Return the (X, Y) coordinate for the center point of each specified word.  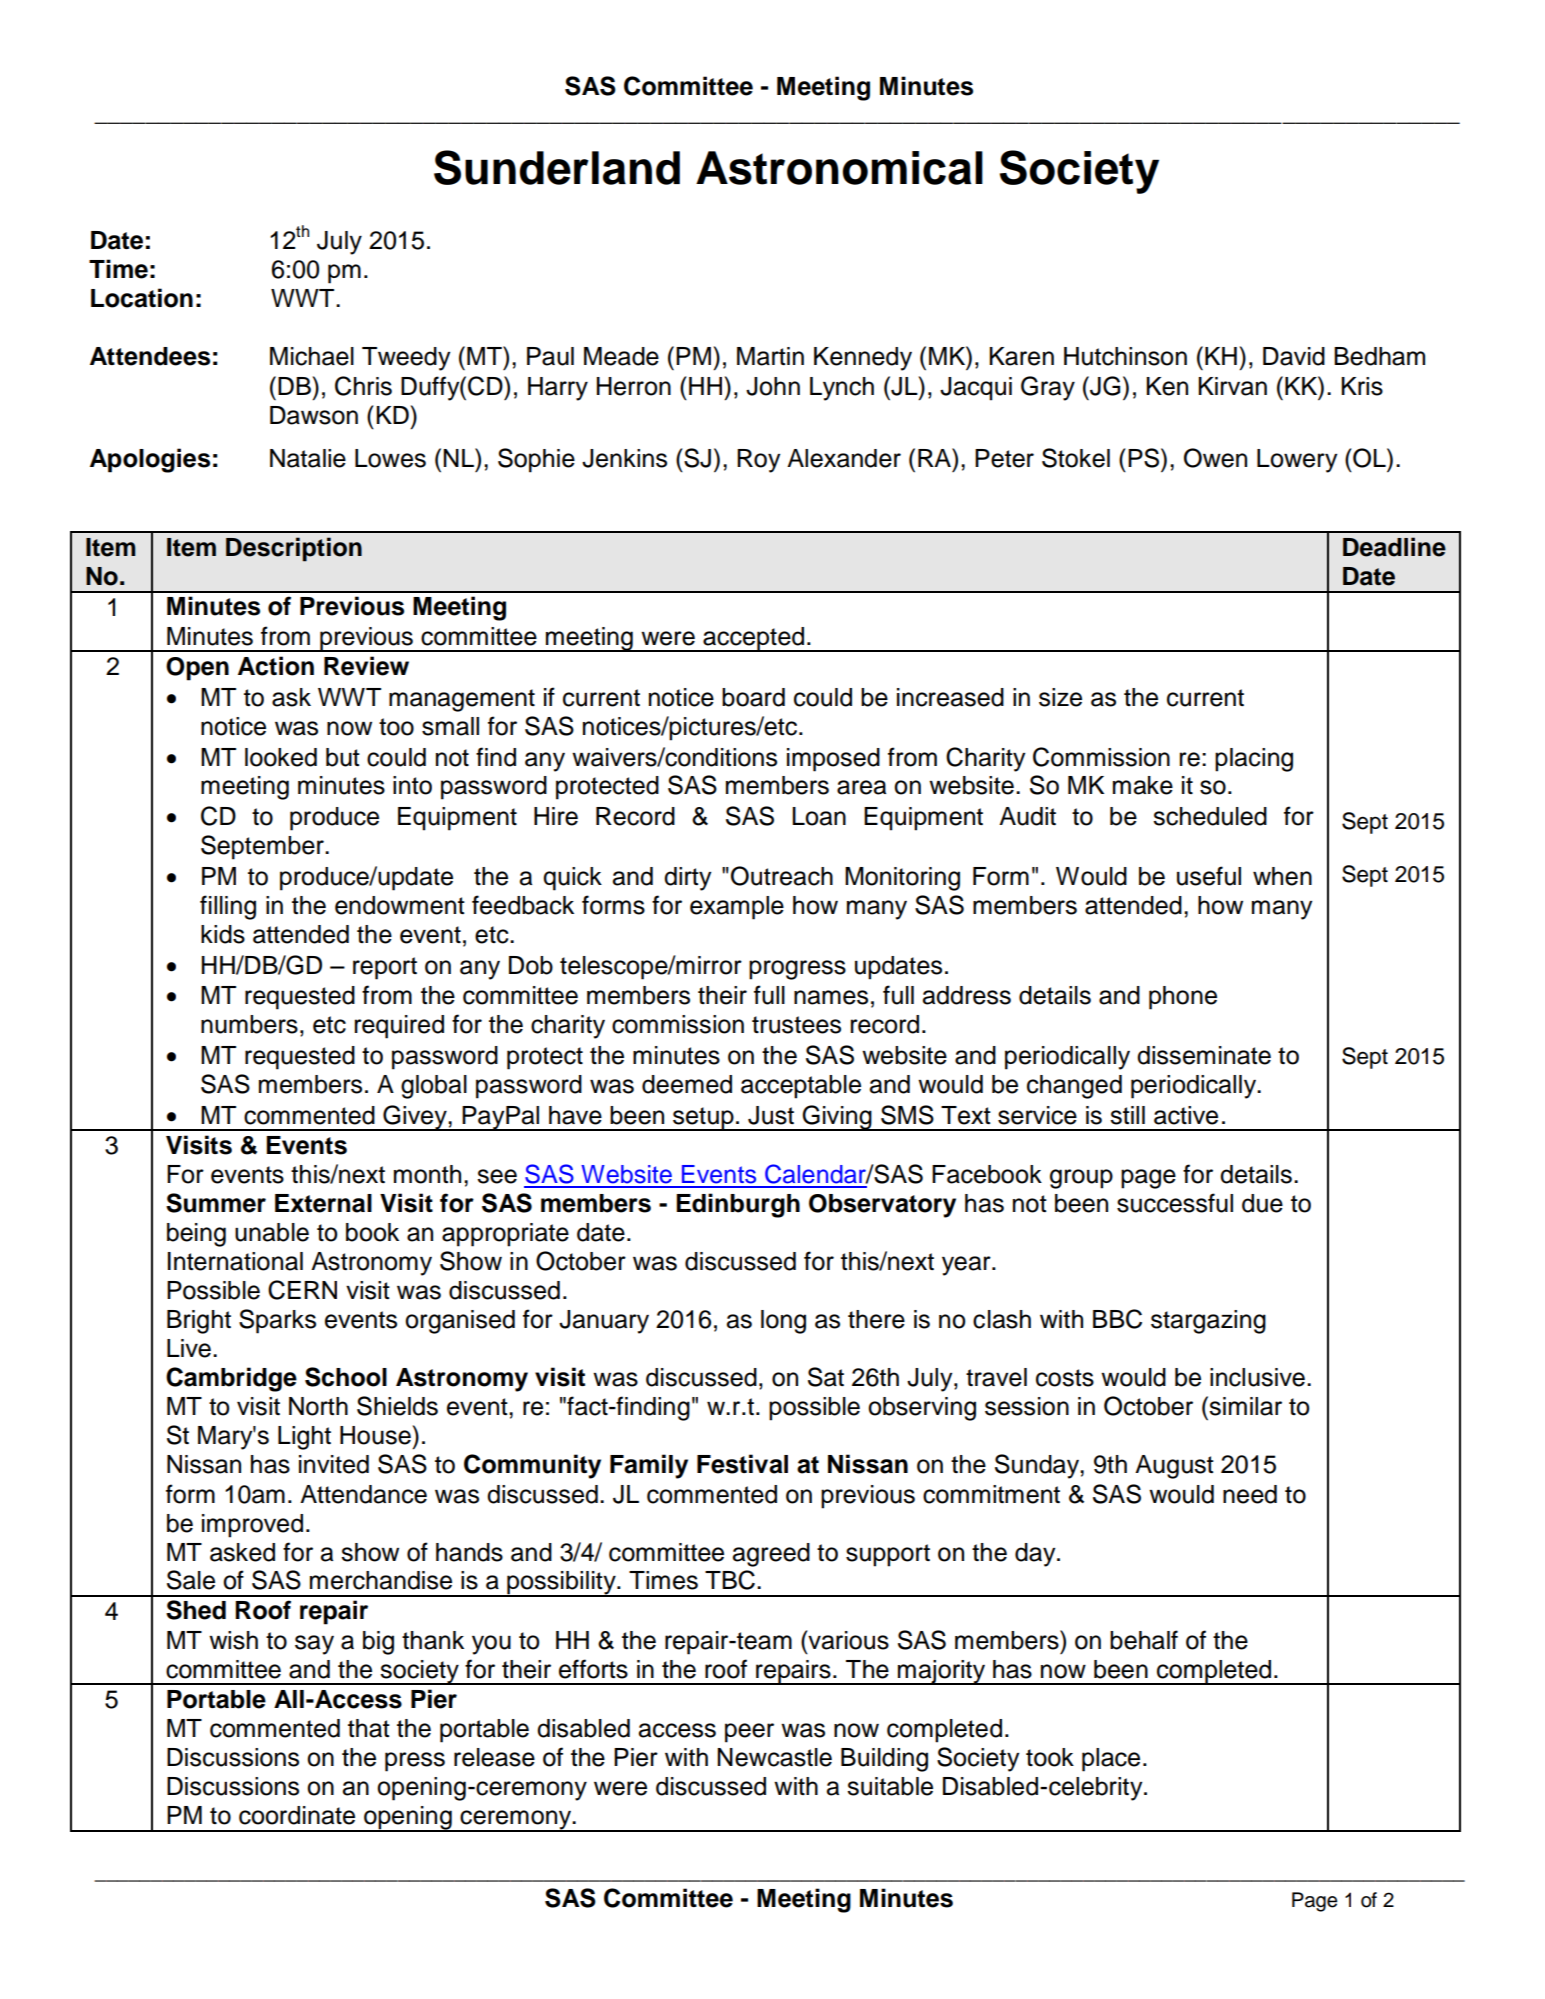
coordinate (297, 1815)
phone (1183, 998)
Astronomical (839, 168)
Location (142, 298)
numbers (249, 1024)
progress (797, 970)
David (1294, 356)
